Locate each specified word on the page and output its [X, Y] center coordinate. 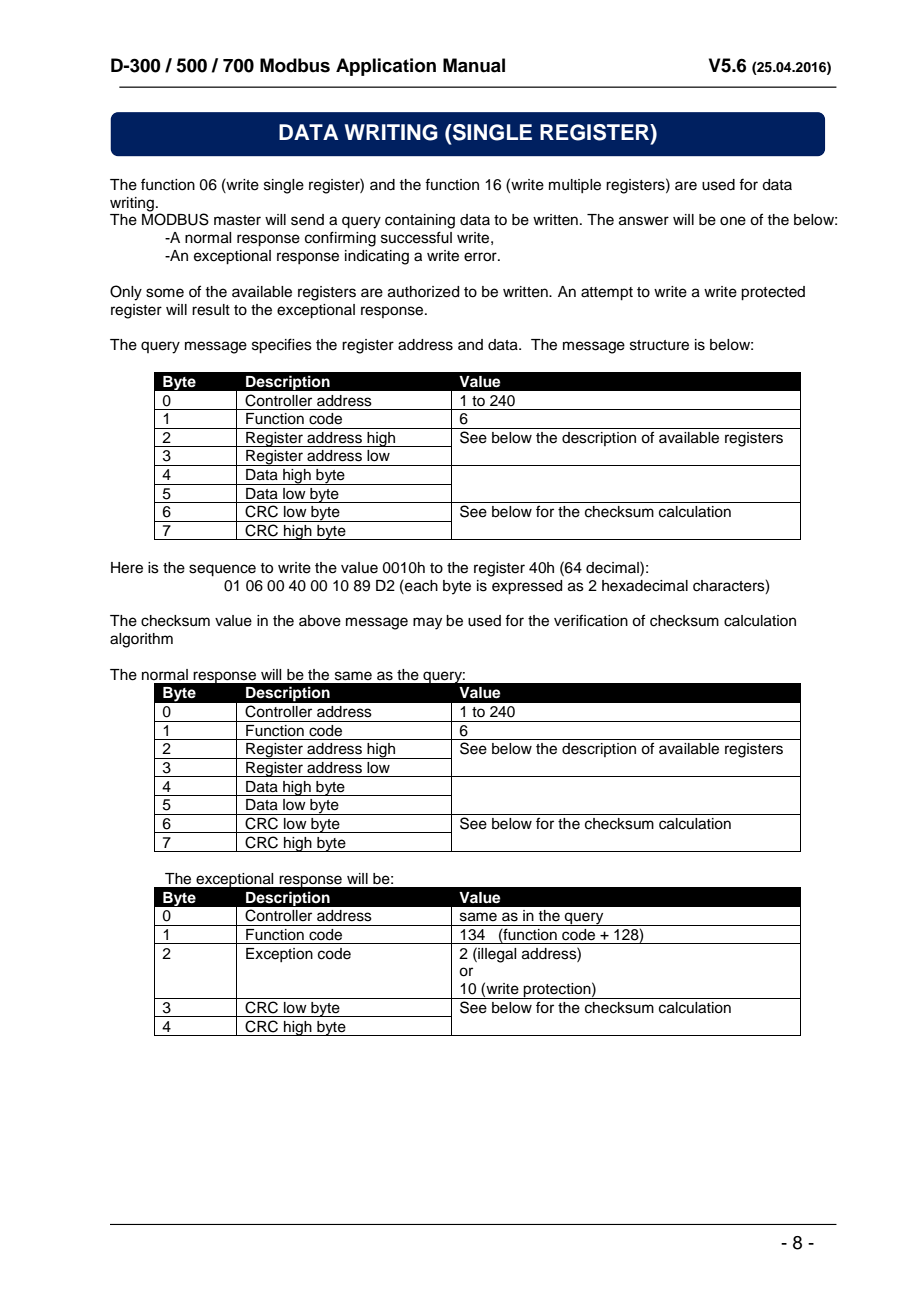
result [211, 310]
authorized [423, 292]
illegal [496, 955]
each [420, 585]
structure [659, 345]
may [427, 623]
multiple [575, 186]
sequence [222, 570]
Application [386, 67]
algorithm [141, 640]
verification [591, 620]
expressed [527, 587]
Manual [474, 65]
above [320, 621]
